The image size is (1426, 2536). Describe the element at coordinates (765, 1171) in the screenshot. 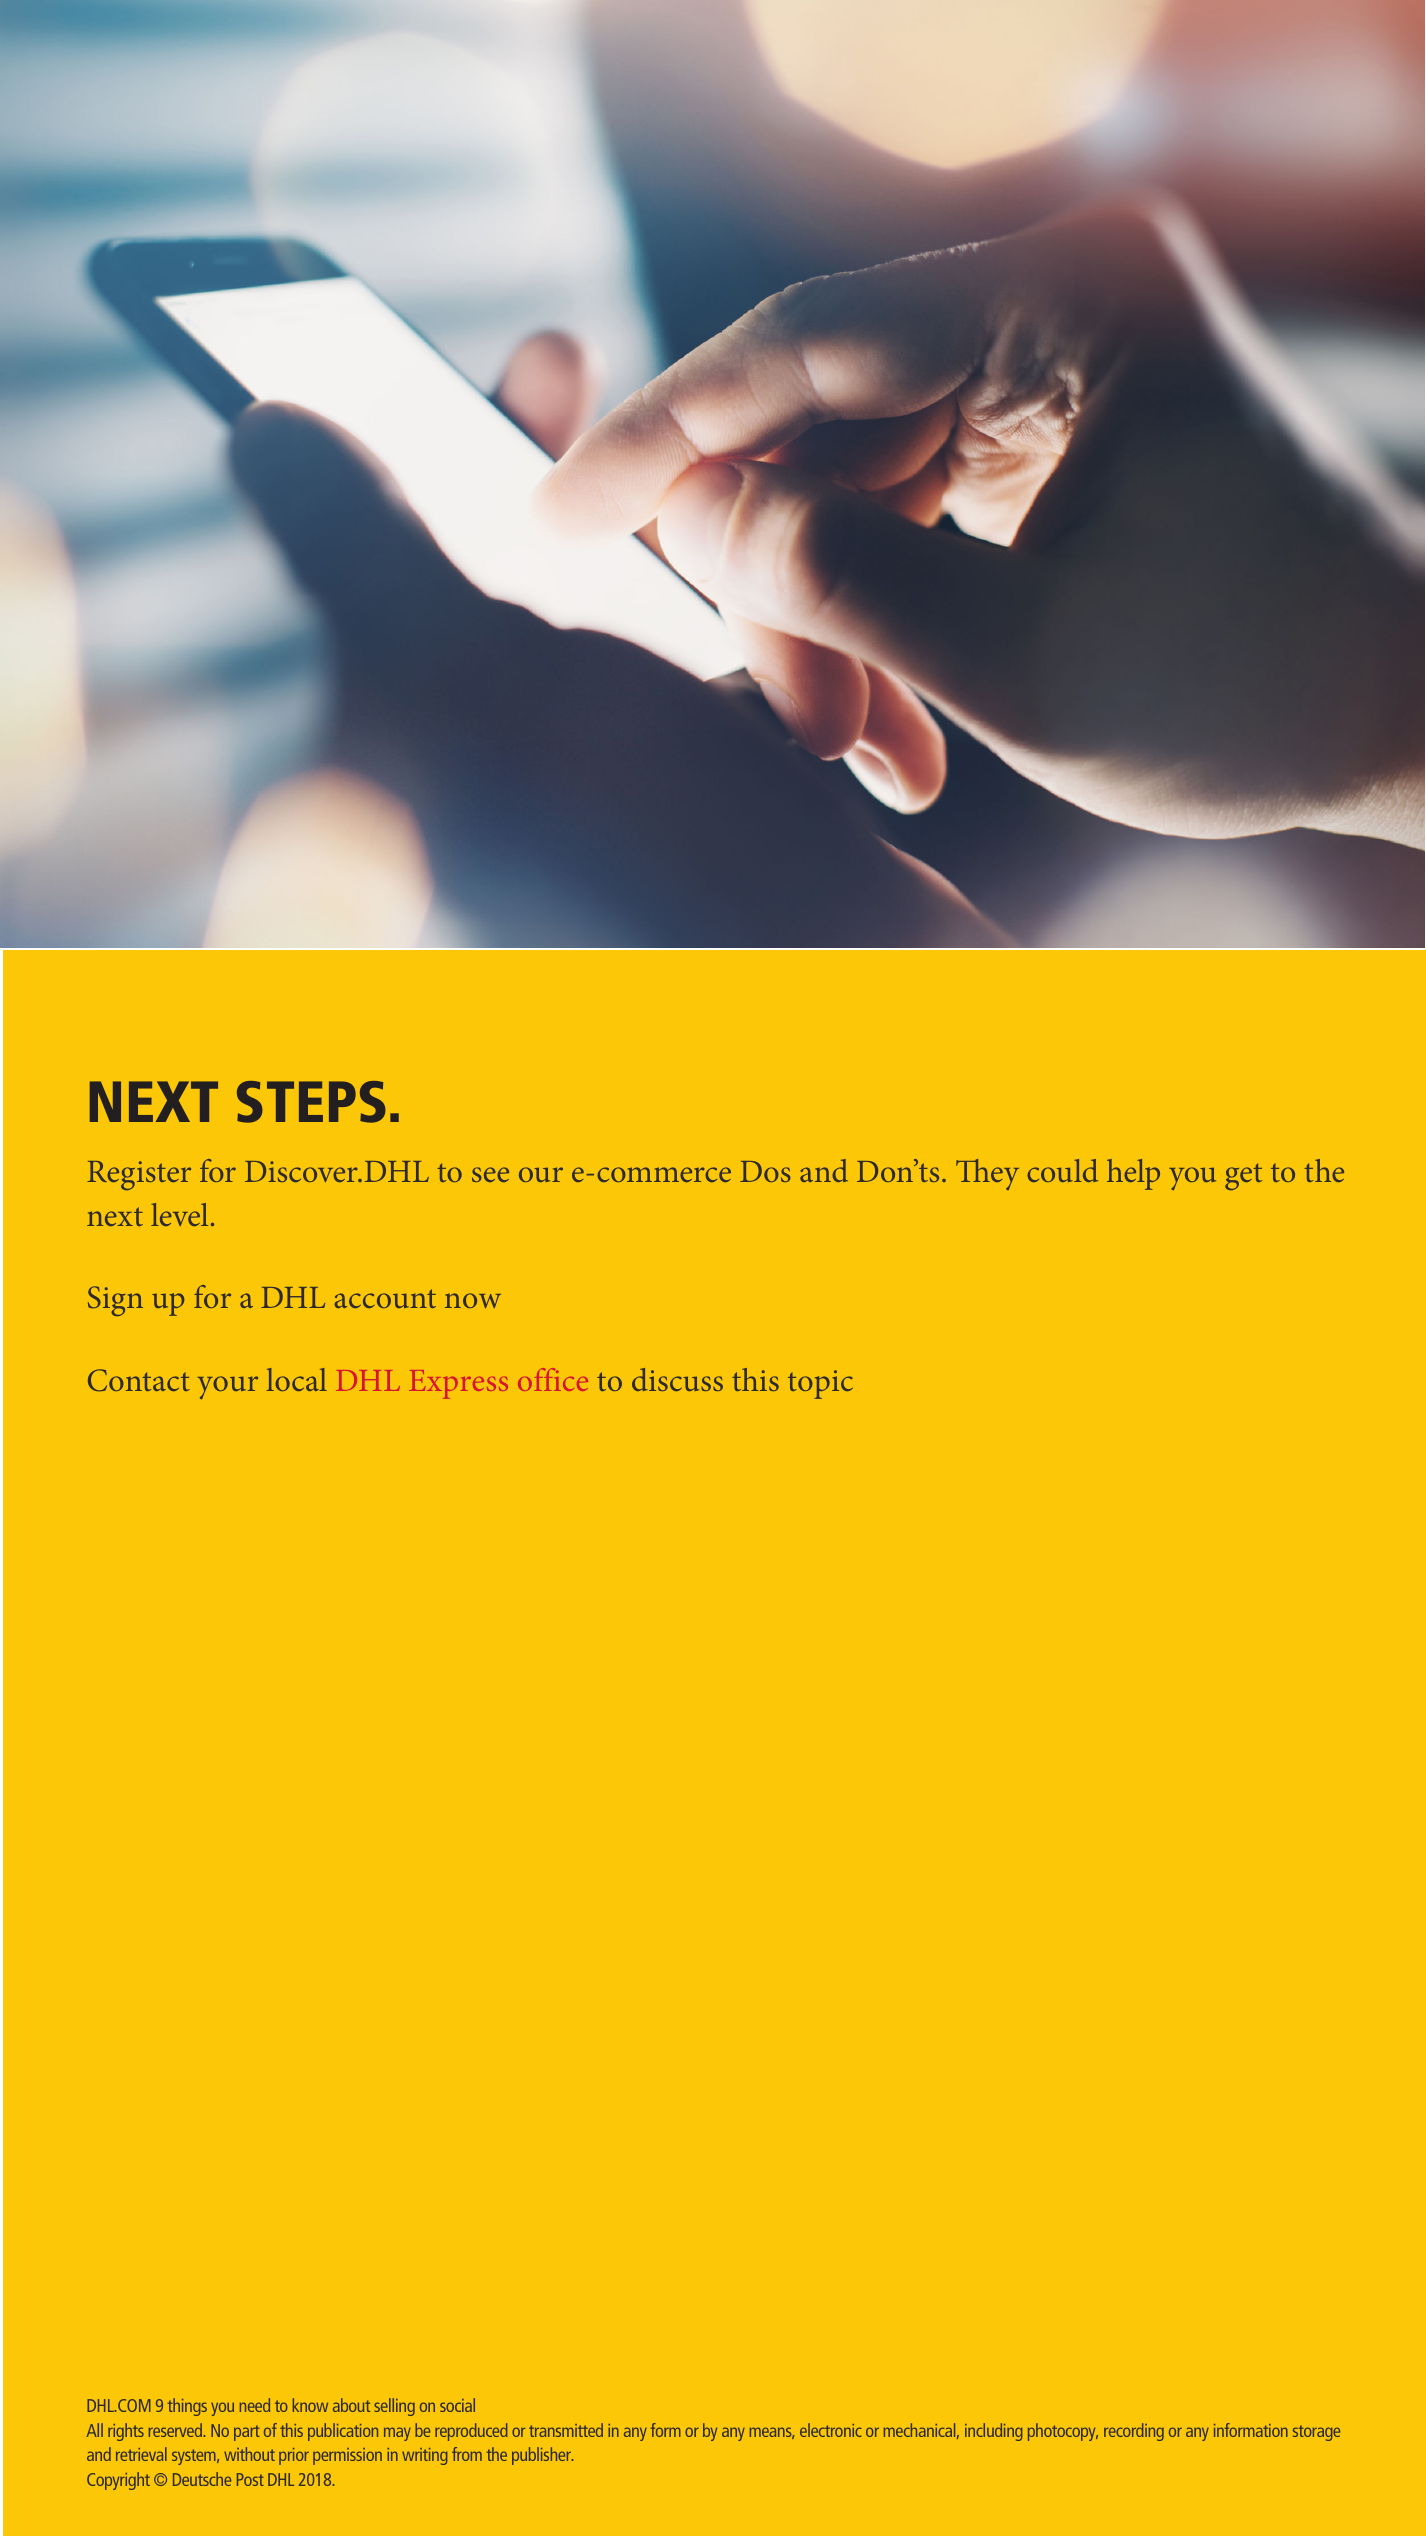

I see `Dos` at that location.
